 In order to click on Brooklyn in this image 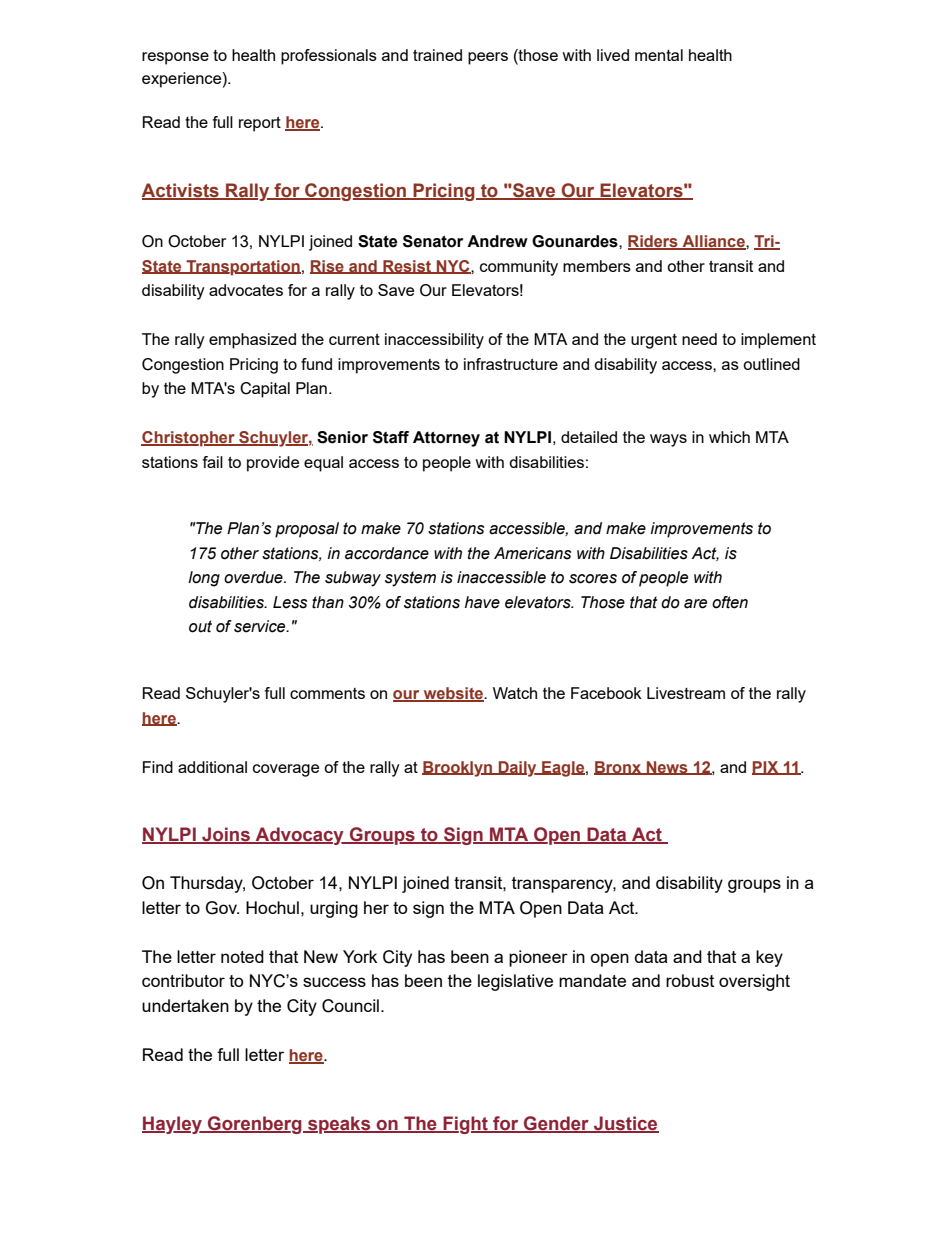, I will do `click(458, 769)`.
